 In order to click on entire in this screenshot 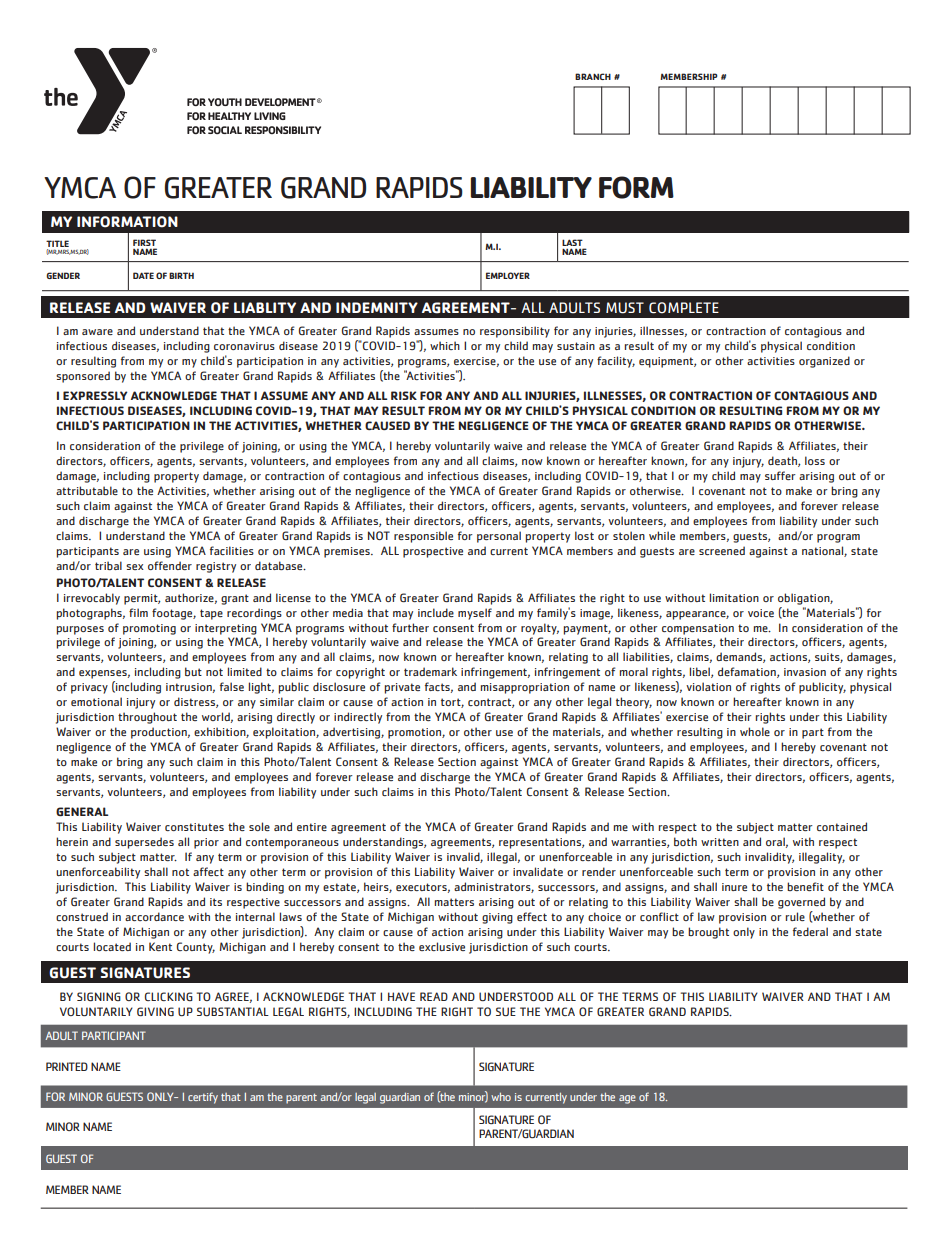, I will do `click(312, 827)`.
